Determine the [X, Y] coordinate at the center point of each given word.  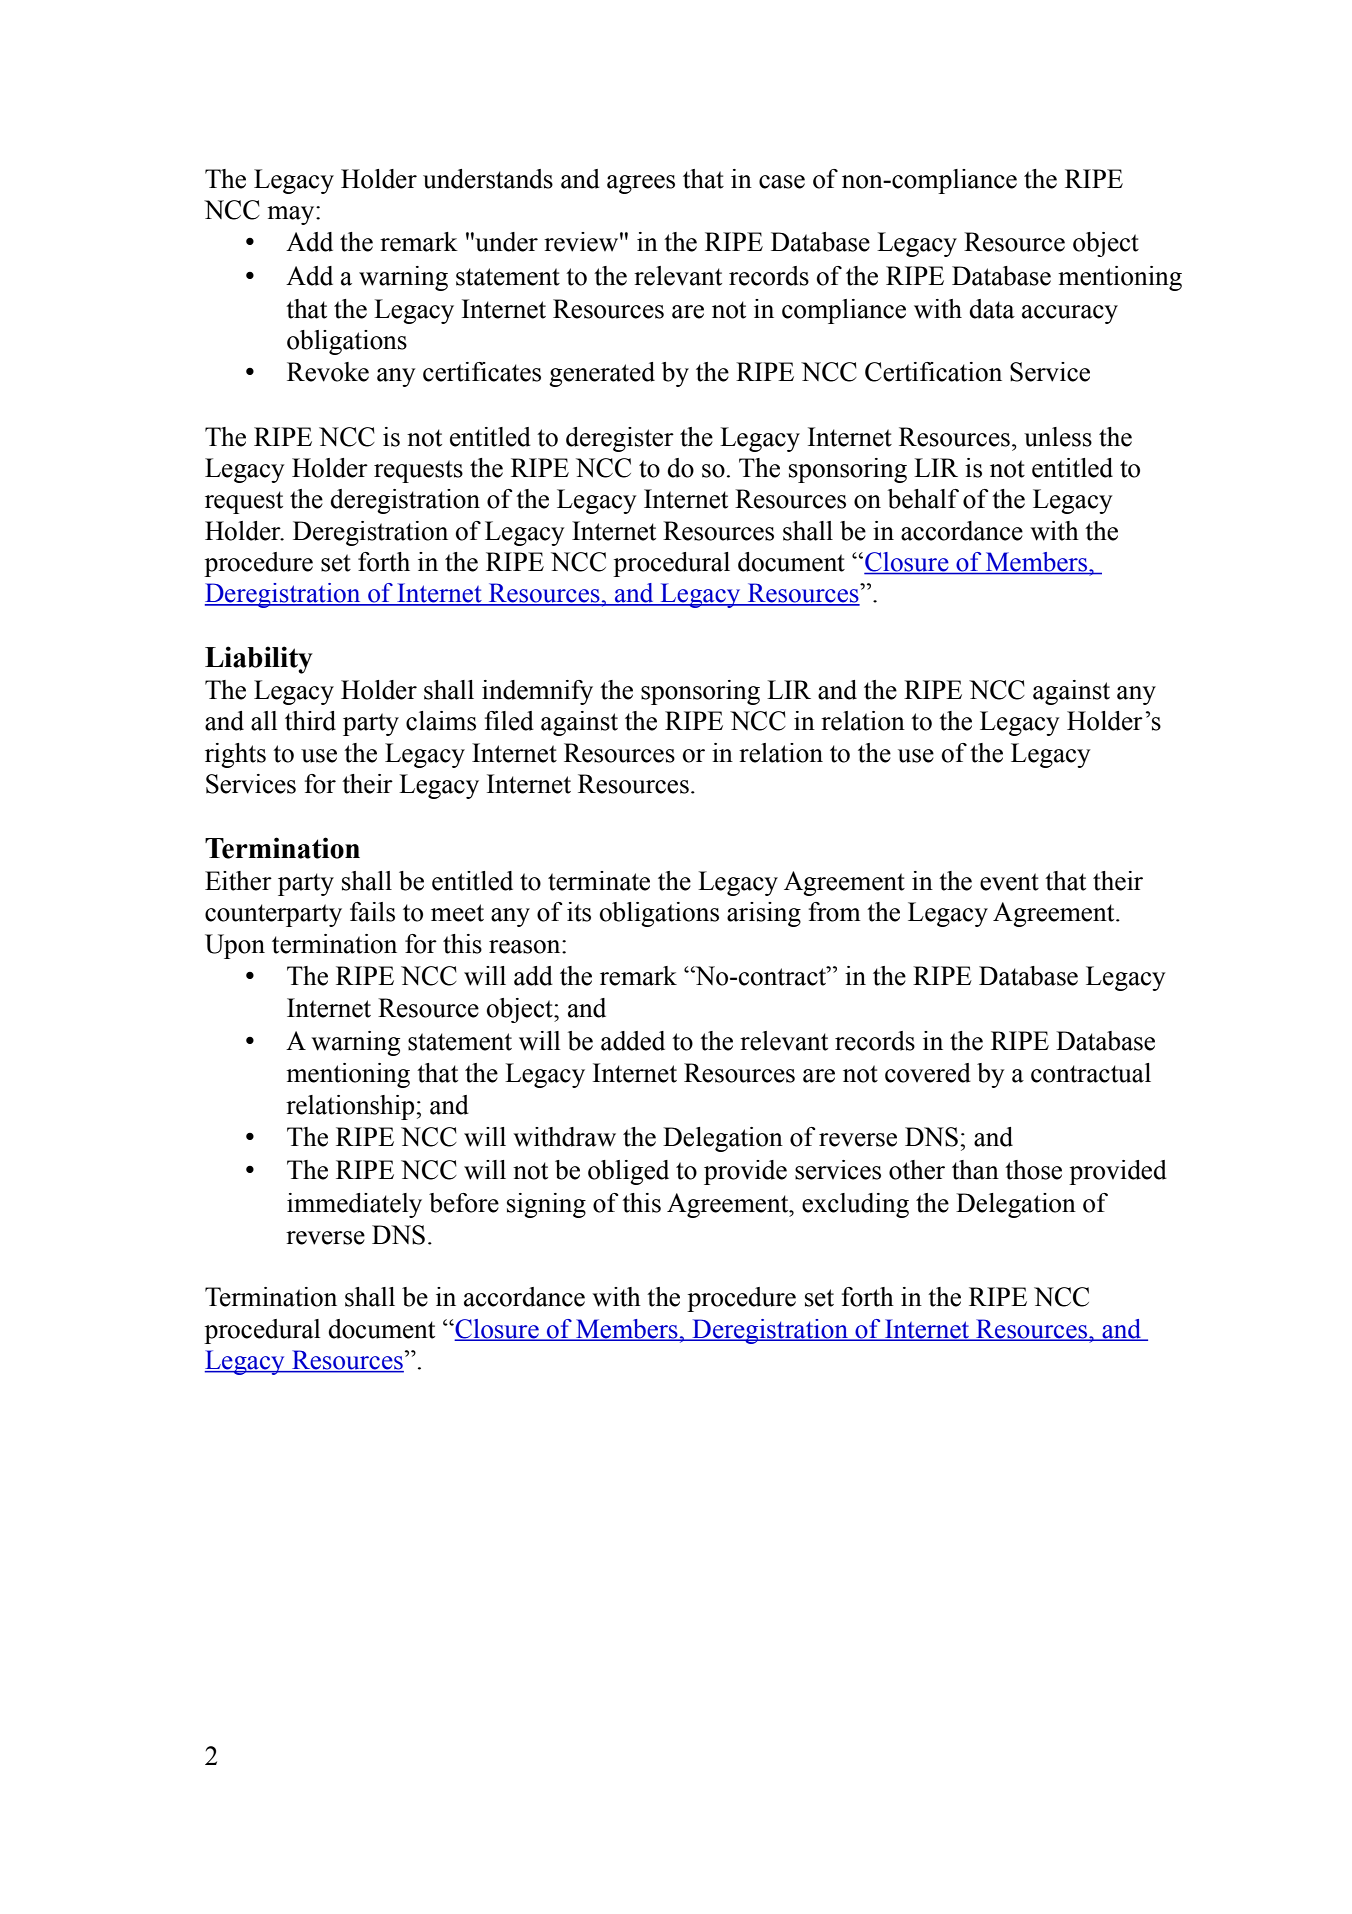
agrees [641, 184]
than [975, 1170]
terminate [599, 881]
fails [372, 912]
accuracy [1070, 314]
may [292, 215]
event [1009, 882]
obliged [628, 1172]
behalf [923, 499]
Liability [259, 660]
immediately [354, 1205]
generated [602, 374]
